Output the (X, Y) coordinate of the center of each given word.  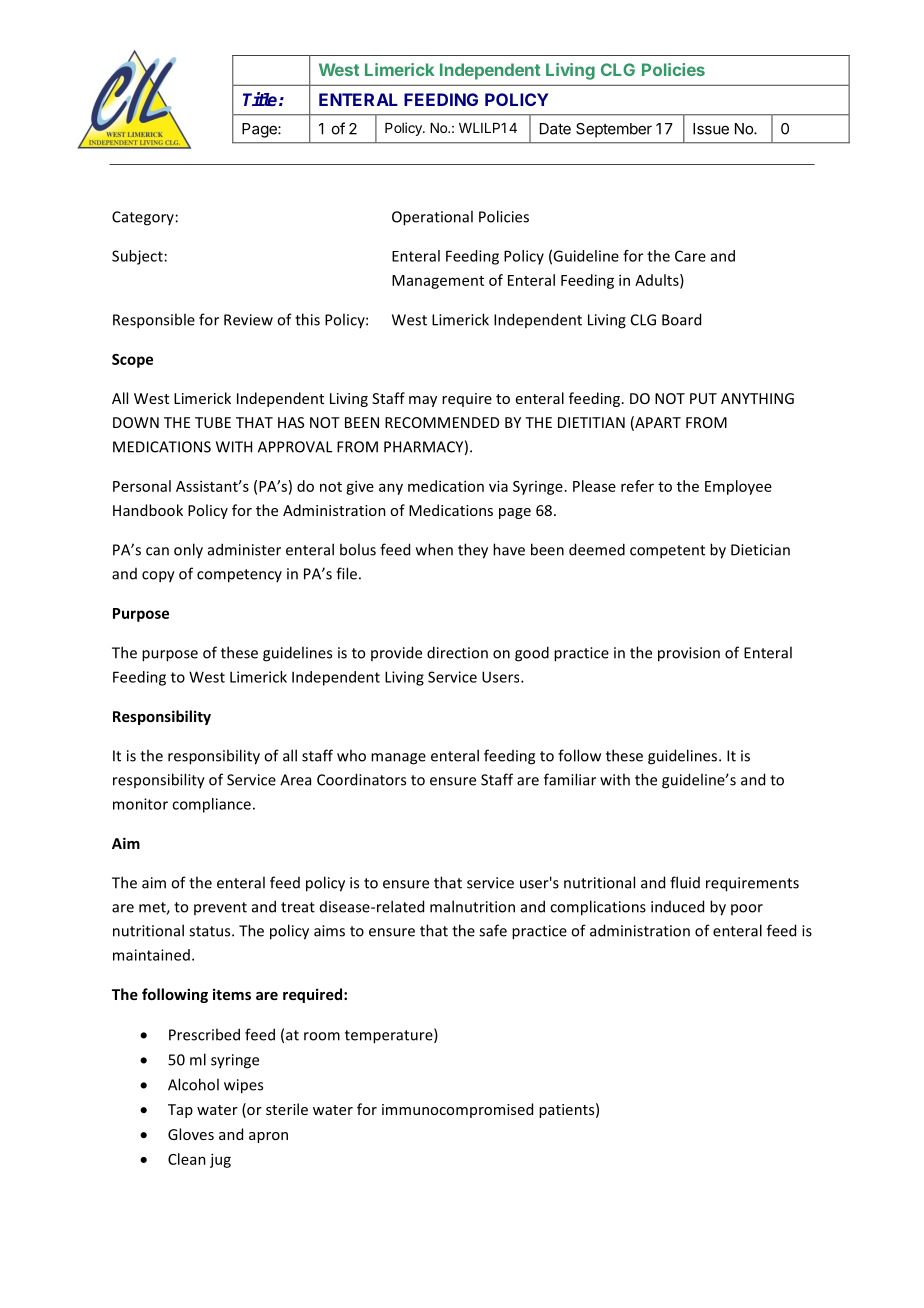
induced (677, 906)
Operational (432, 218)
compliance (211, 805)
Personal (142, 486)
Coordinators (361, 779)
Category (143, 218)
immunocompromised (457, 1110)
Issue (711, 129)
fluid (685, 882)
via (498, 486)
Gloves (191, 1134)
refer (637, 486)
